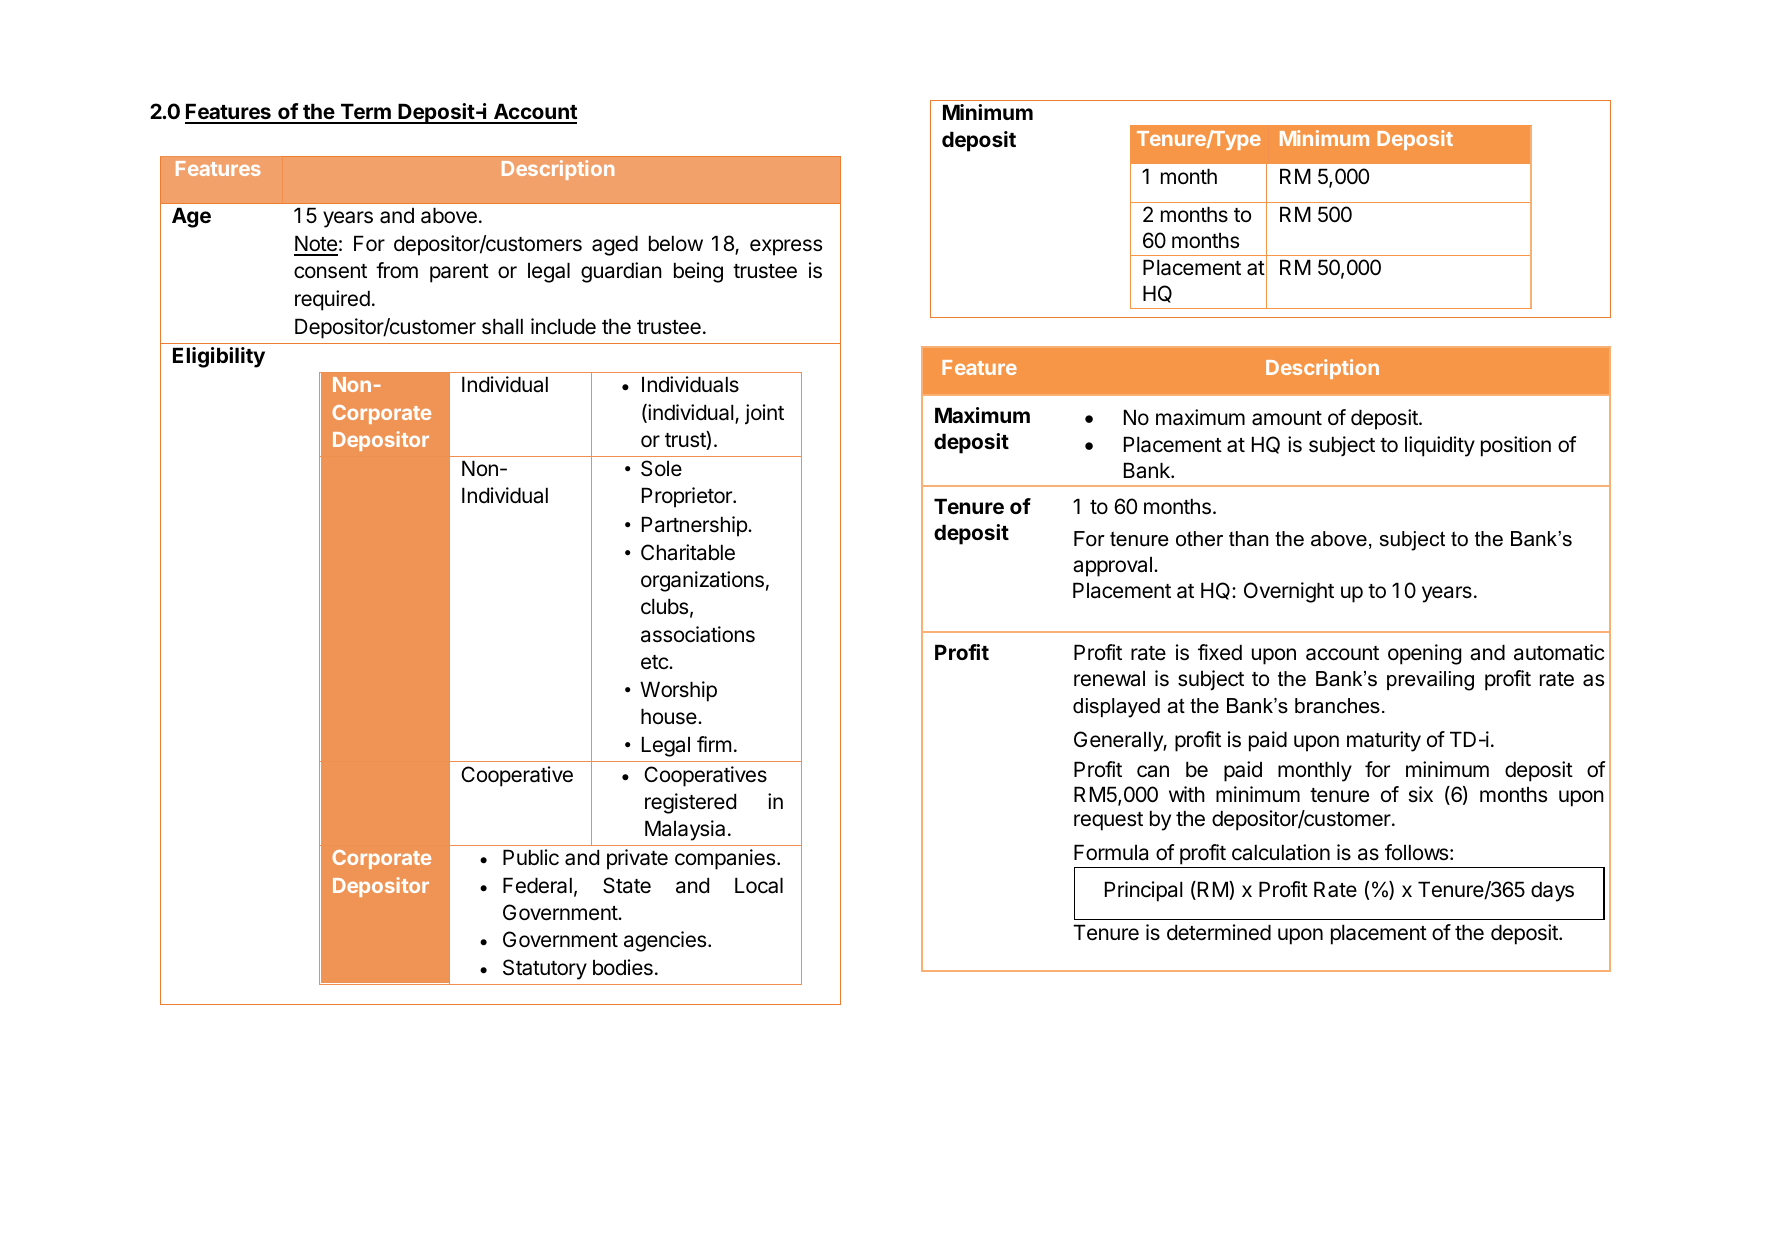 The width and height of the screenshot is (1766, 1249). Describe the element at coordinates (1552, 891) in the screenshot. I see `days` at that location.
